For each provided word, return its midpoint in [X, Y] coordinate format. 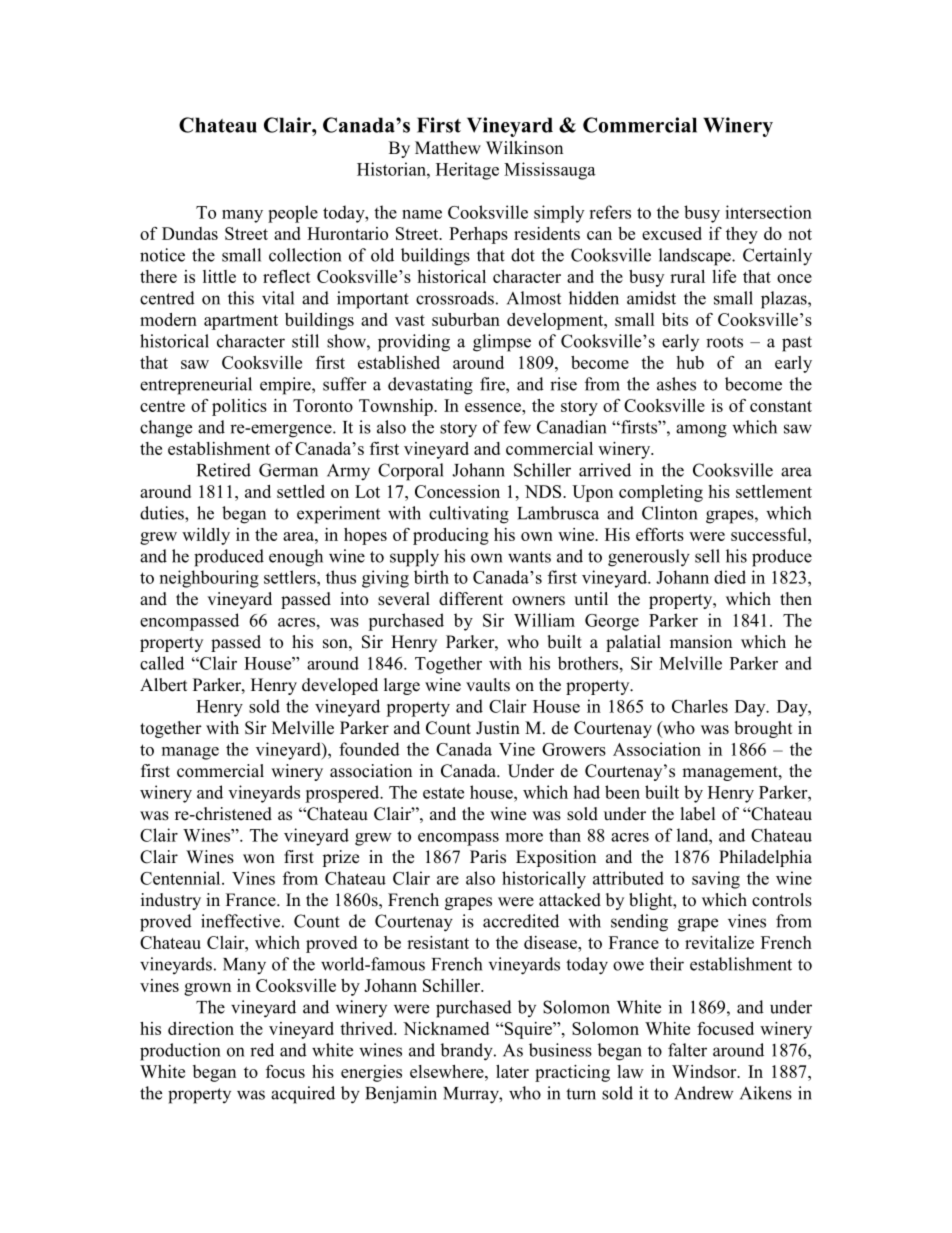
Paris [488, 857]
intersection [768, 212]
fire [493, 384]
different [471, 599]
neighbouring [209, 579]
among [701, 431]
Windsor [705, 1071]
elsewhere [448, 1071]
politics [239, 407]
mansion [701, 642]
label [698, 814]
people [293, 214]
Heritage [467, 171]
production [180, 1052]
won [259, 859]
